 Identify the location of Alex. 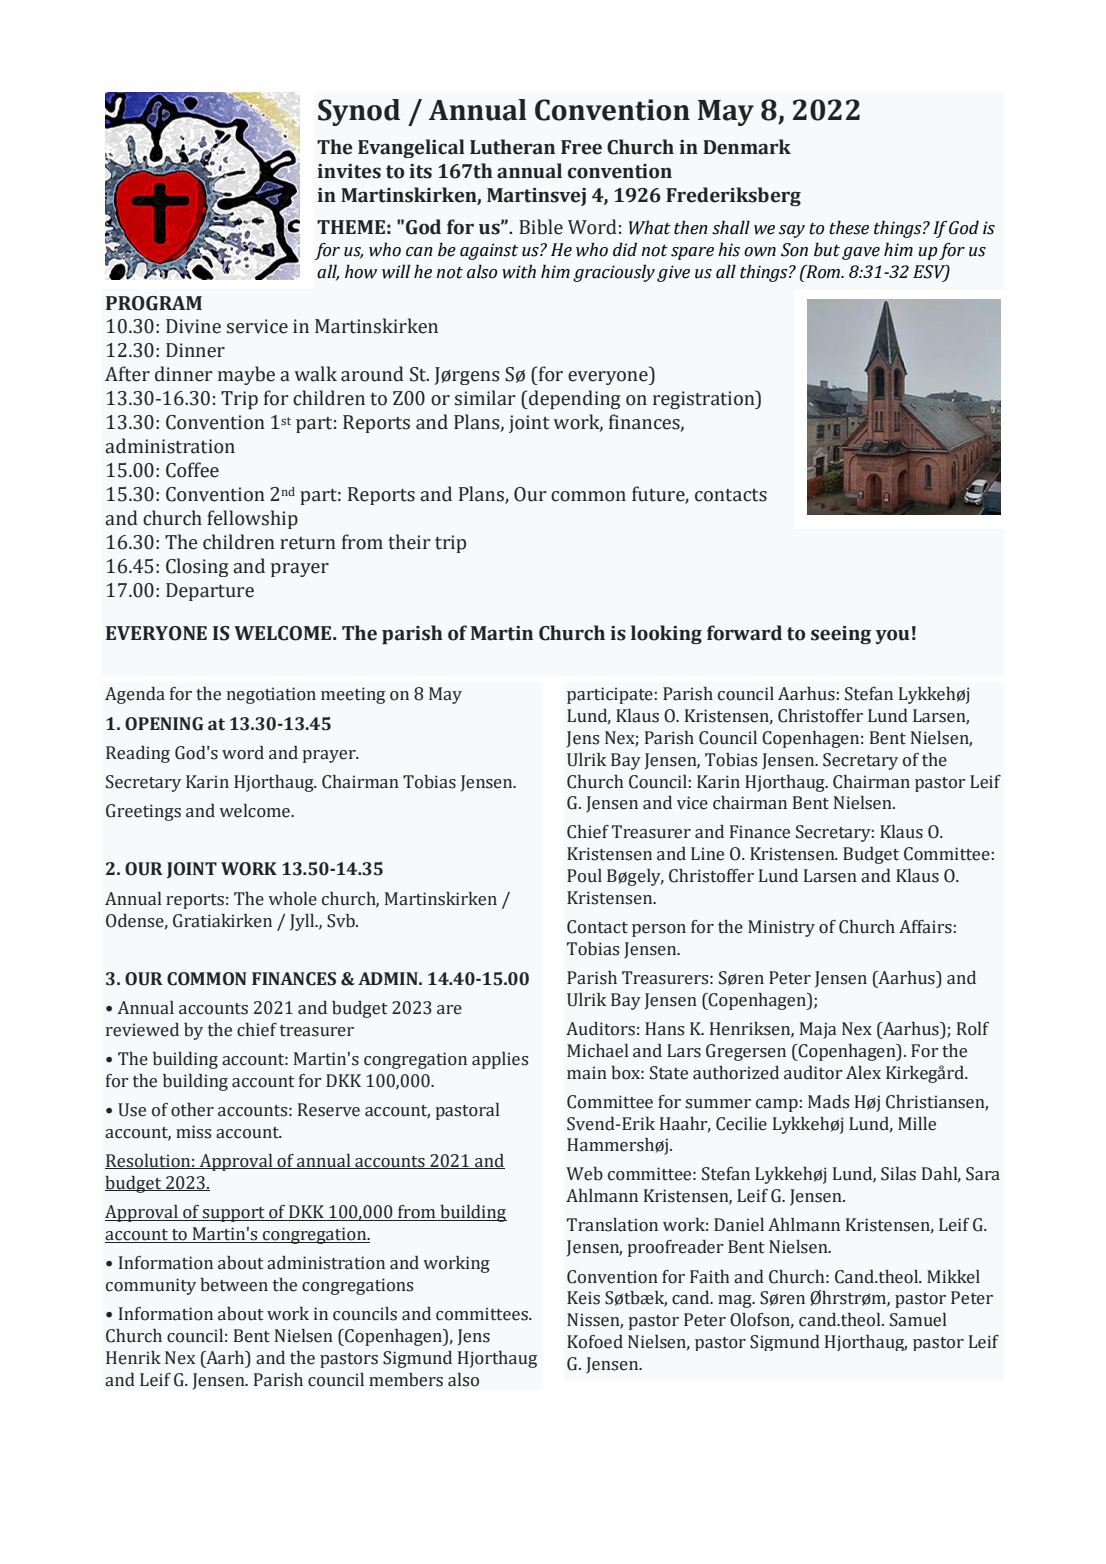
(863, 1073).
